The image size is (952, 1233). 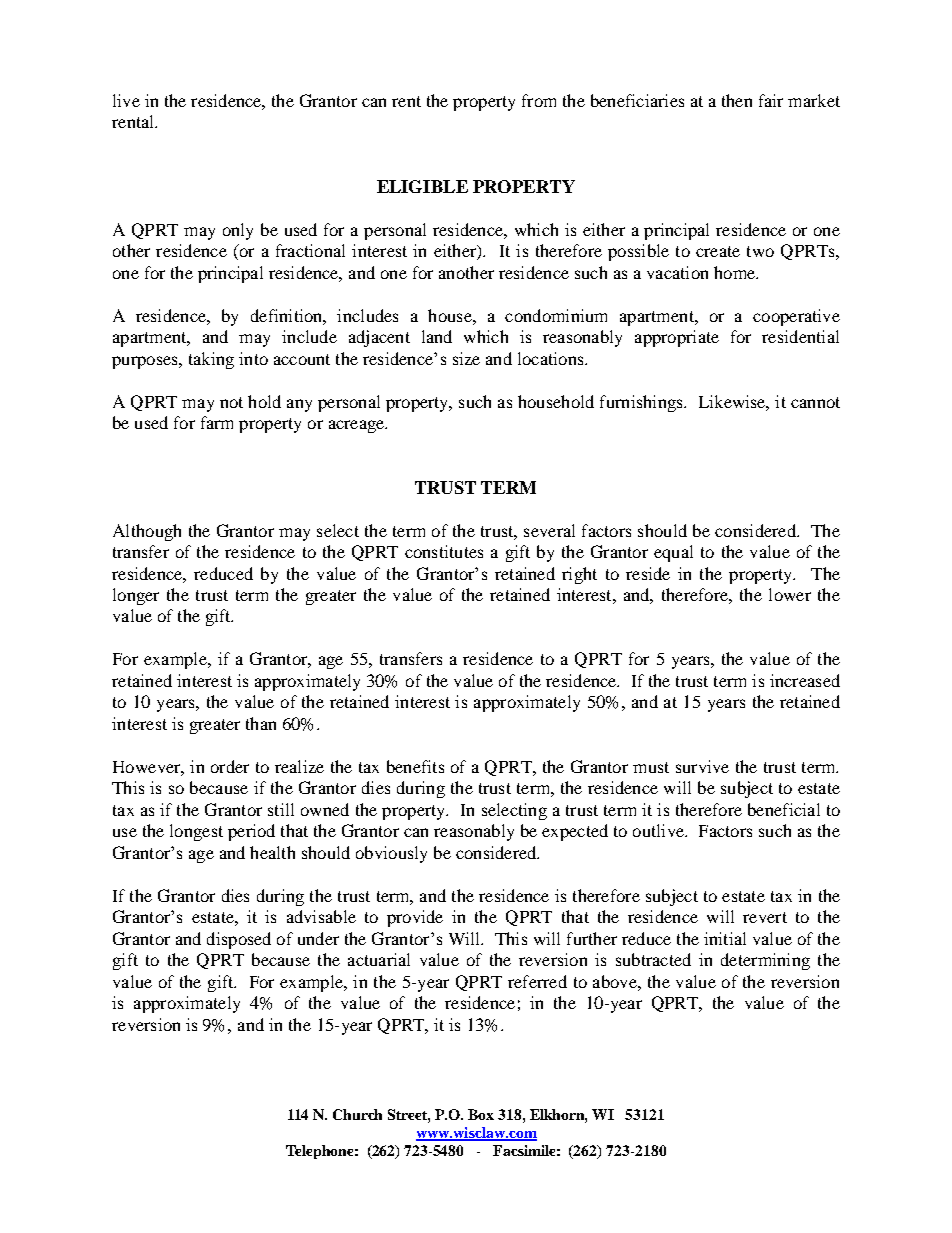 What do you see at coordinates (357, 1114) in the screenshot?
I see `Church` at bounding box center [357, 1114].
